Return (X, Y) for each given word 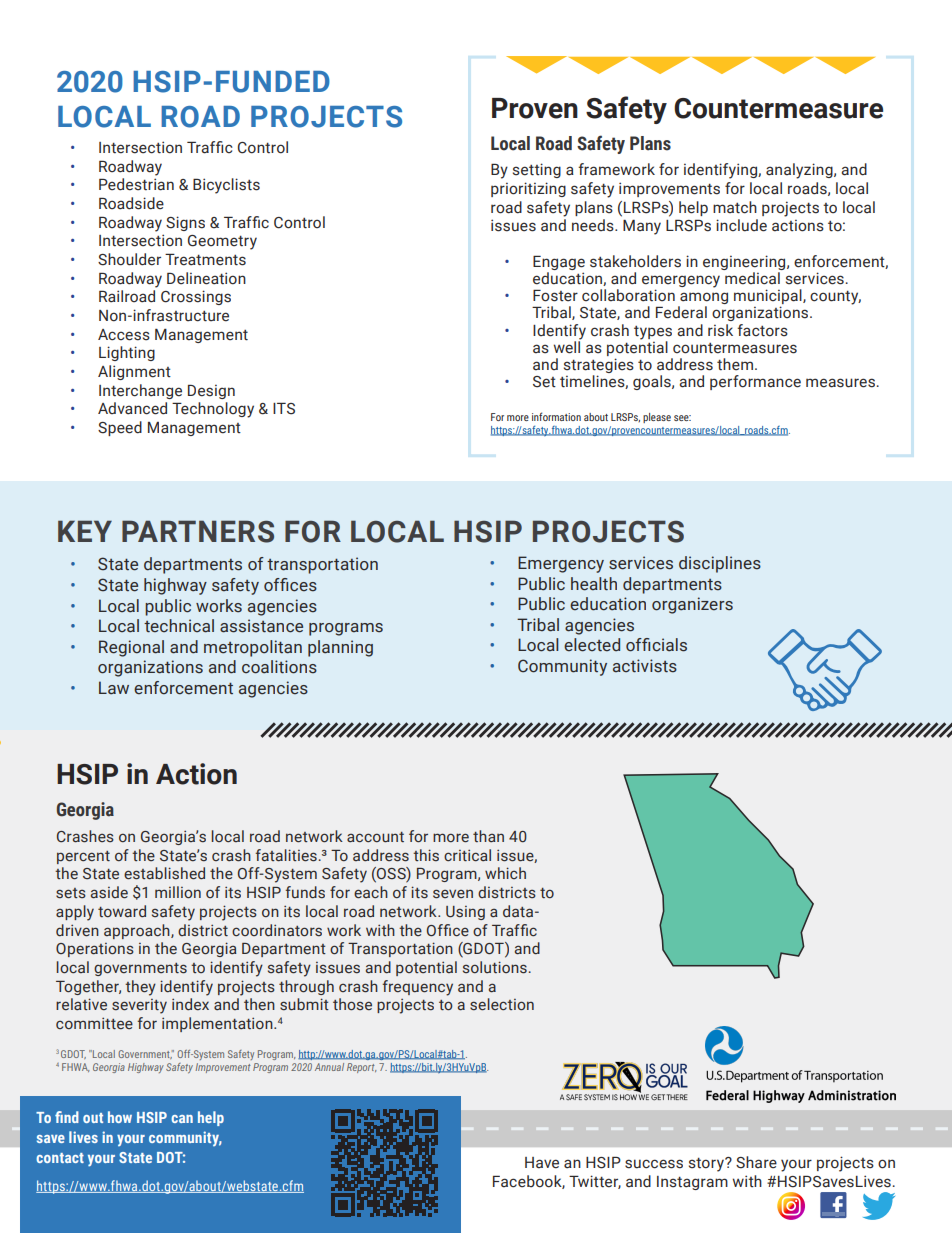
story (707, 1164)
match (735, 207)
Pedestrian (136, 184)
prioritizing (528, 189)
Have (542, 1163)
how (120, 1117)
